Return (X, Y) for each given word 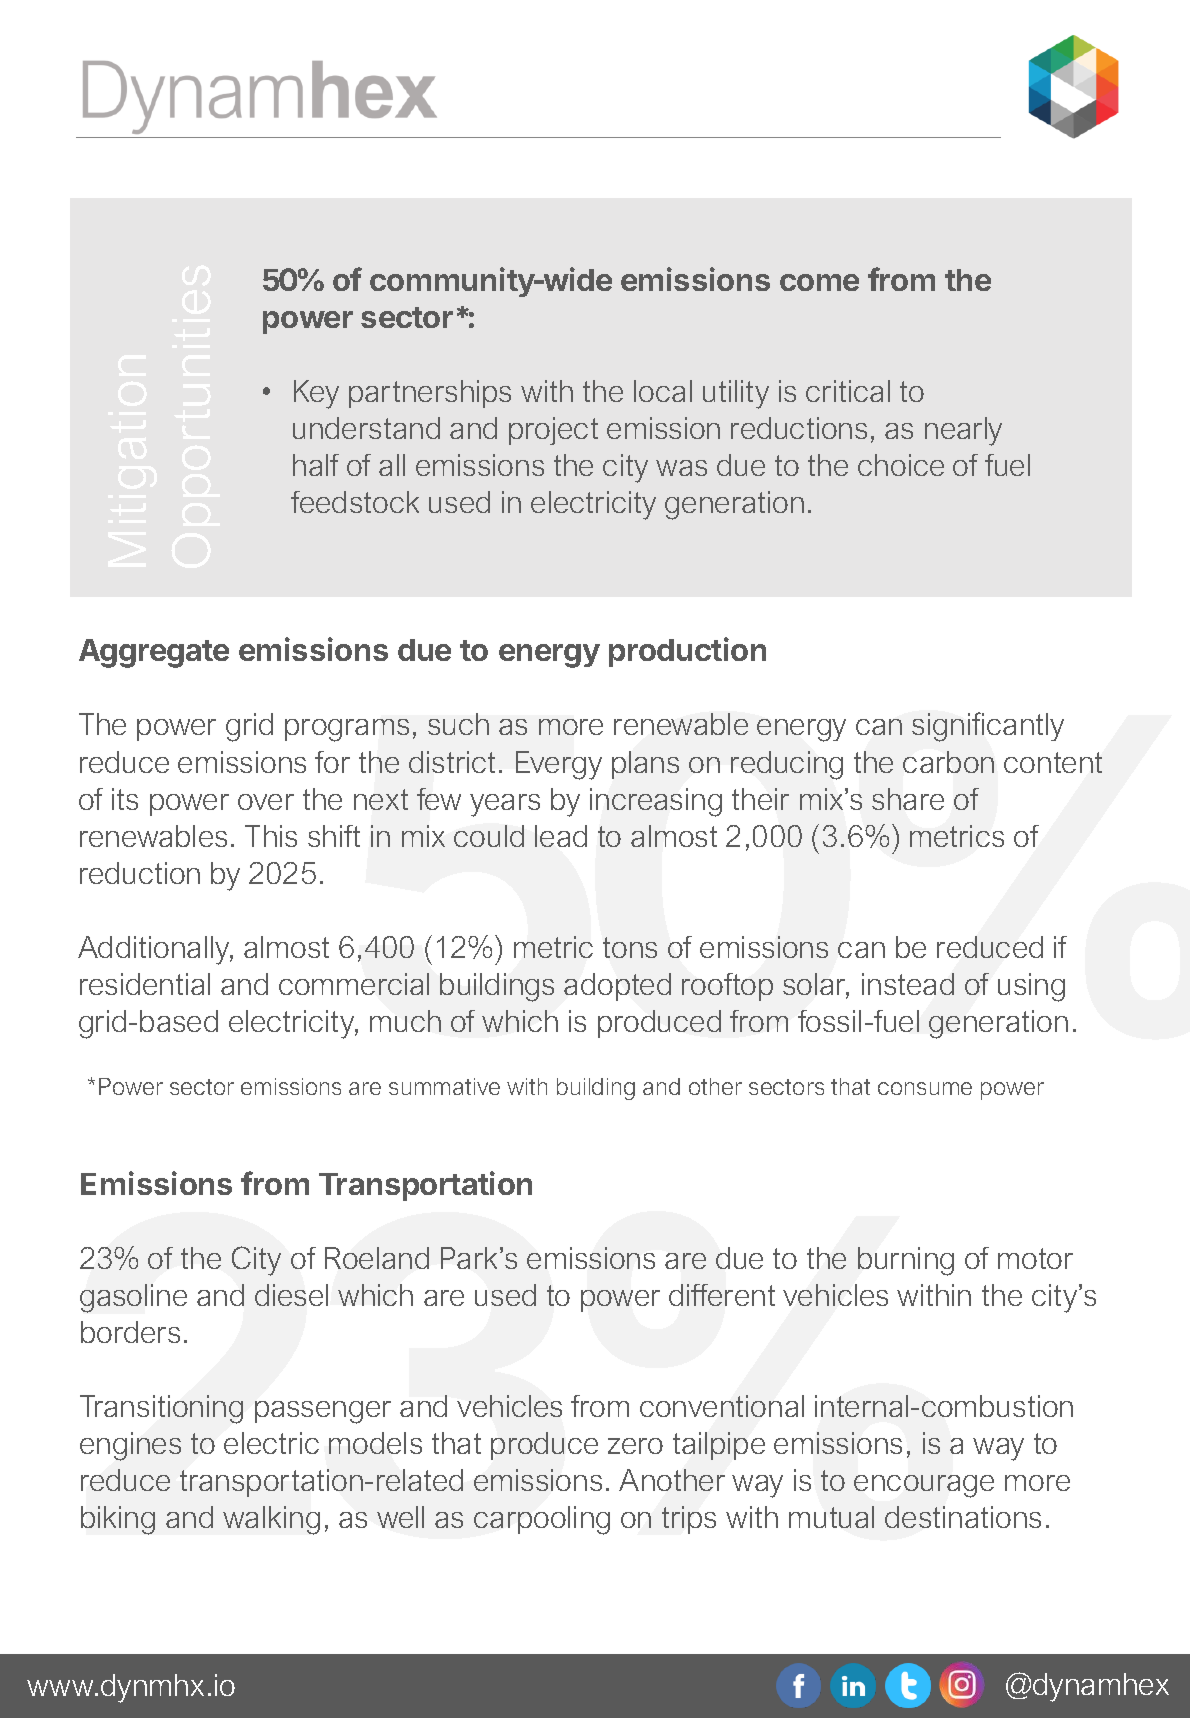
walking (271, 1520)
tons (630, 947)
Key (316, 394)
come (819, 282)
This (271, 836)
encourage (924, 1486)
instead (908, 984)
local (663, 391)
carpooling (542, 1520)
